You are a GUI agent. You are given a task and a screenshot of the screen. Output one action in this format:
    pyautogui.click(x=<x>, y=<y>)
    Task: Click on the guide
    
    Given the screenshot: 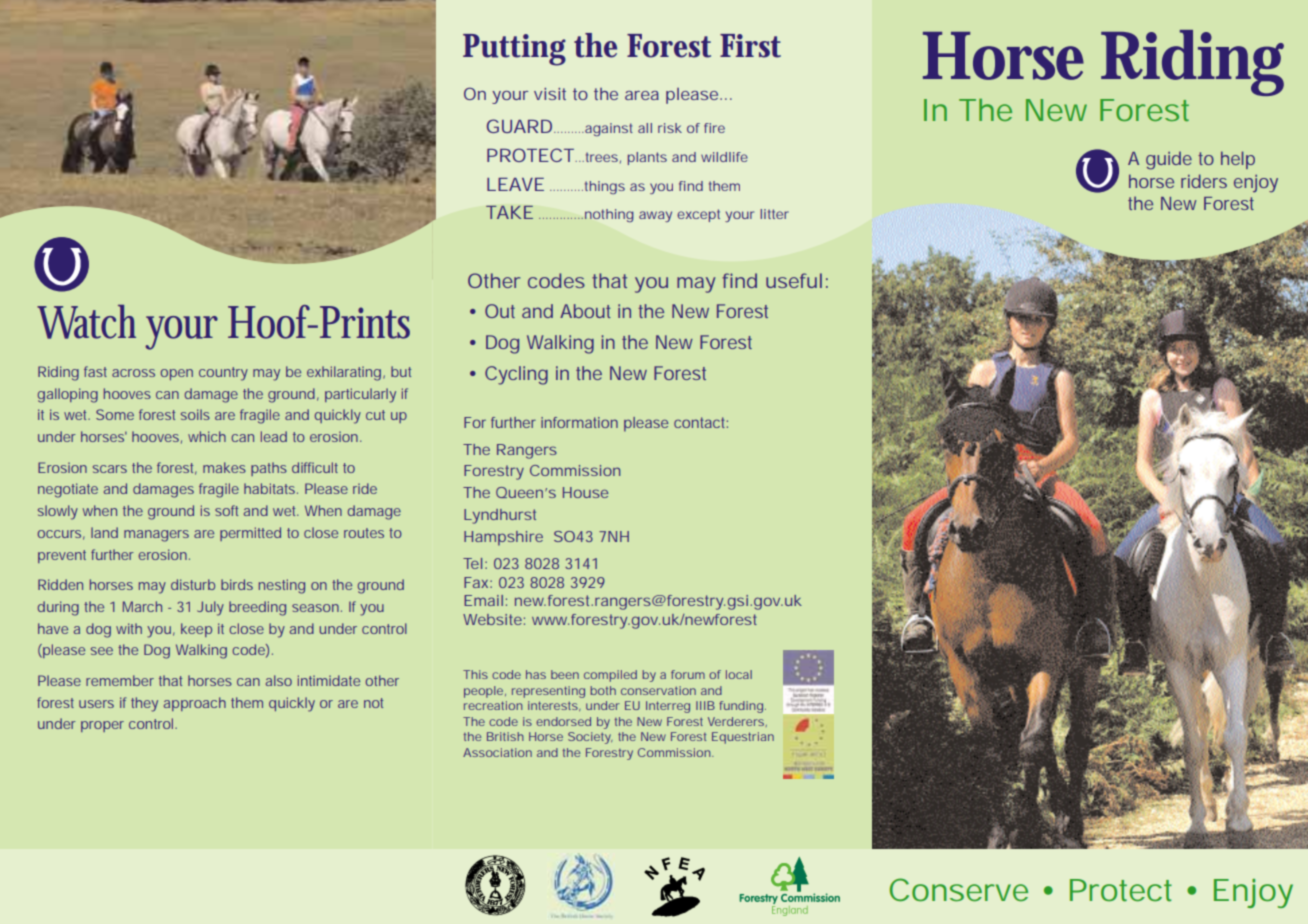 What is the action you would take?
    pyautogui.click(x=1169, y=160)
